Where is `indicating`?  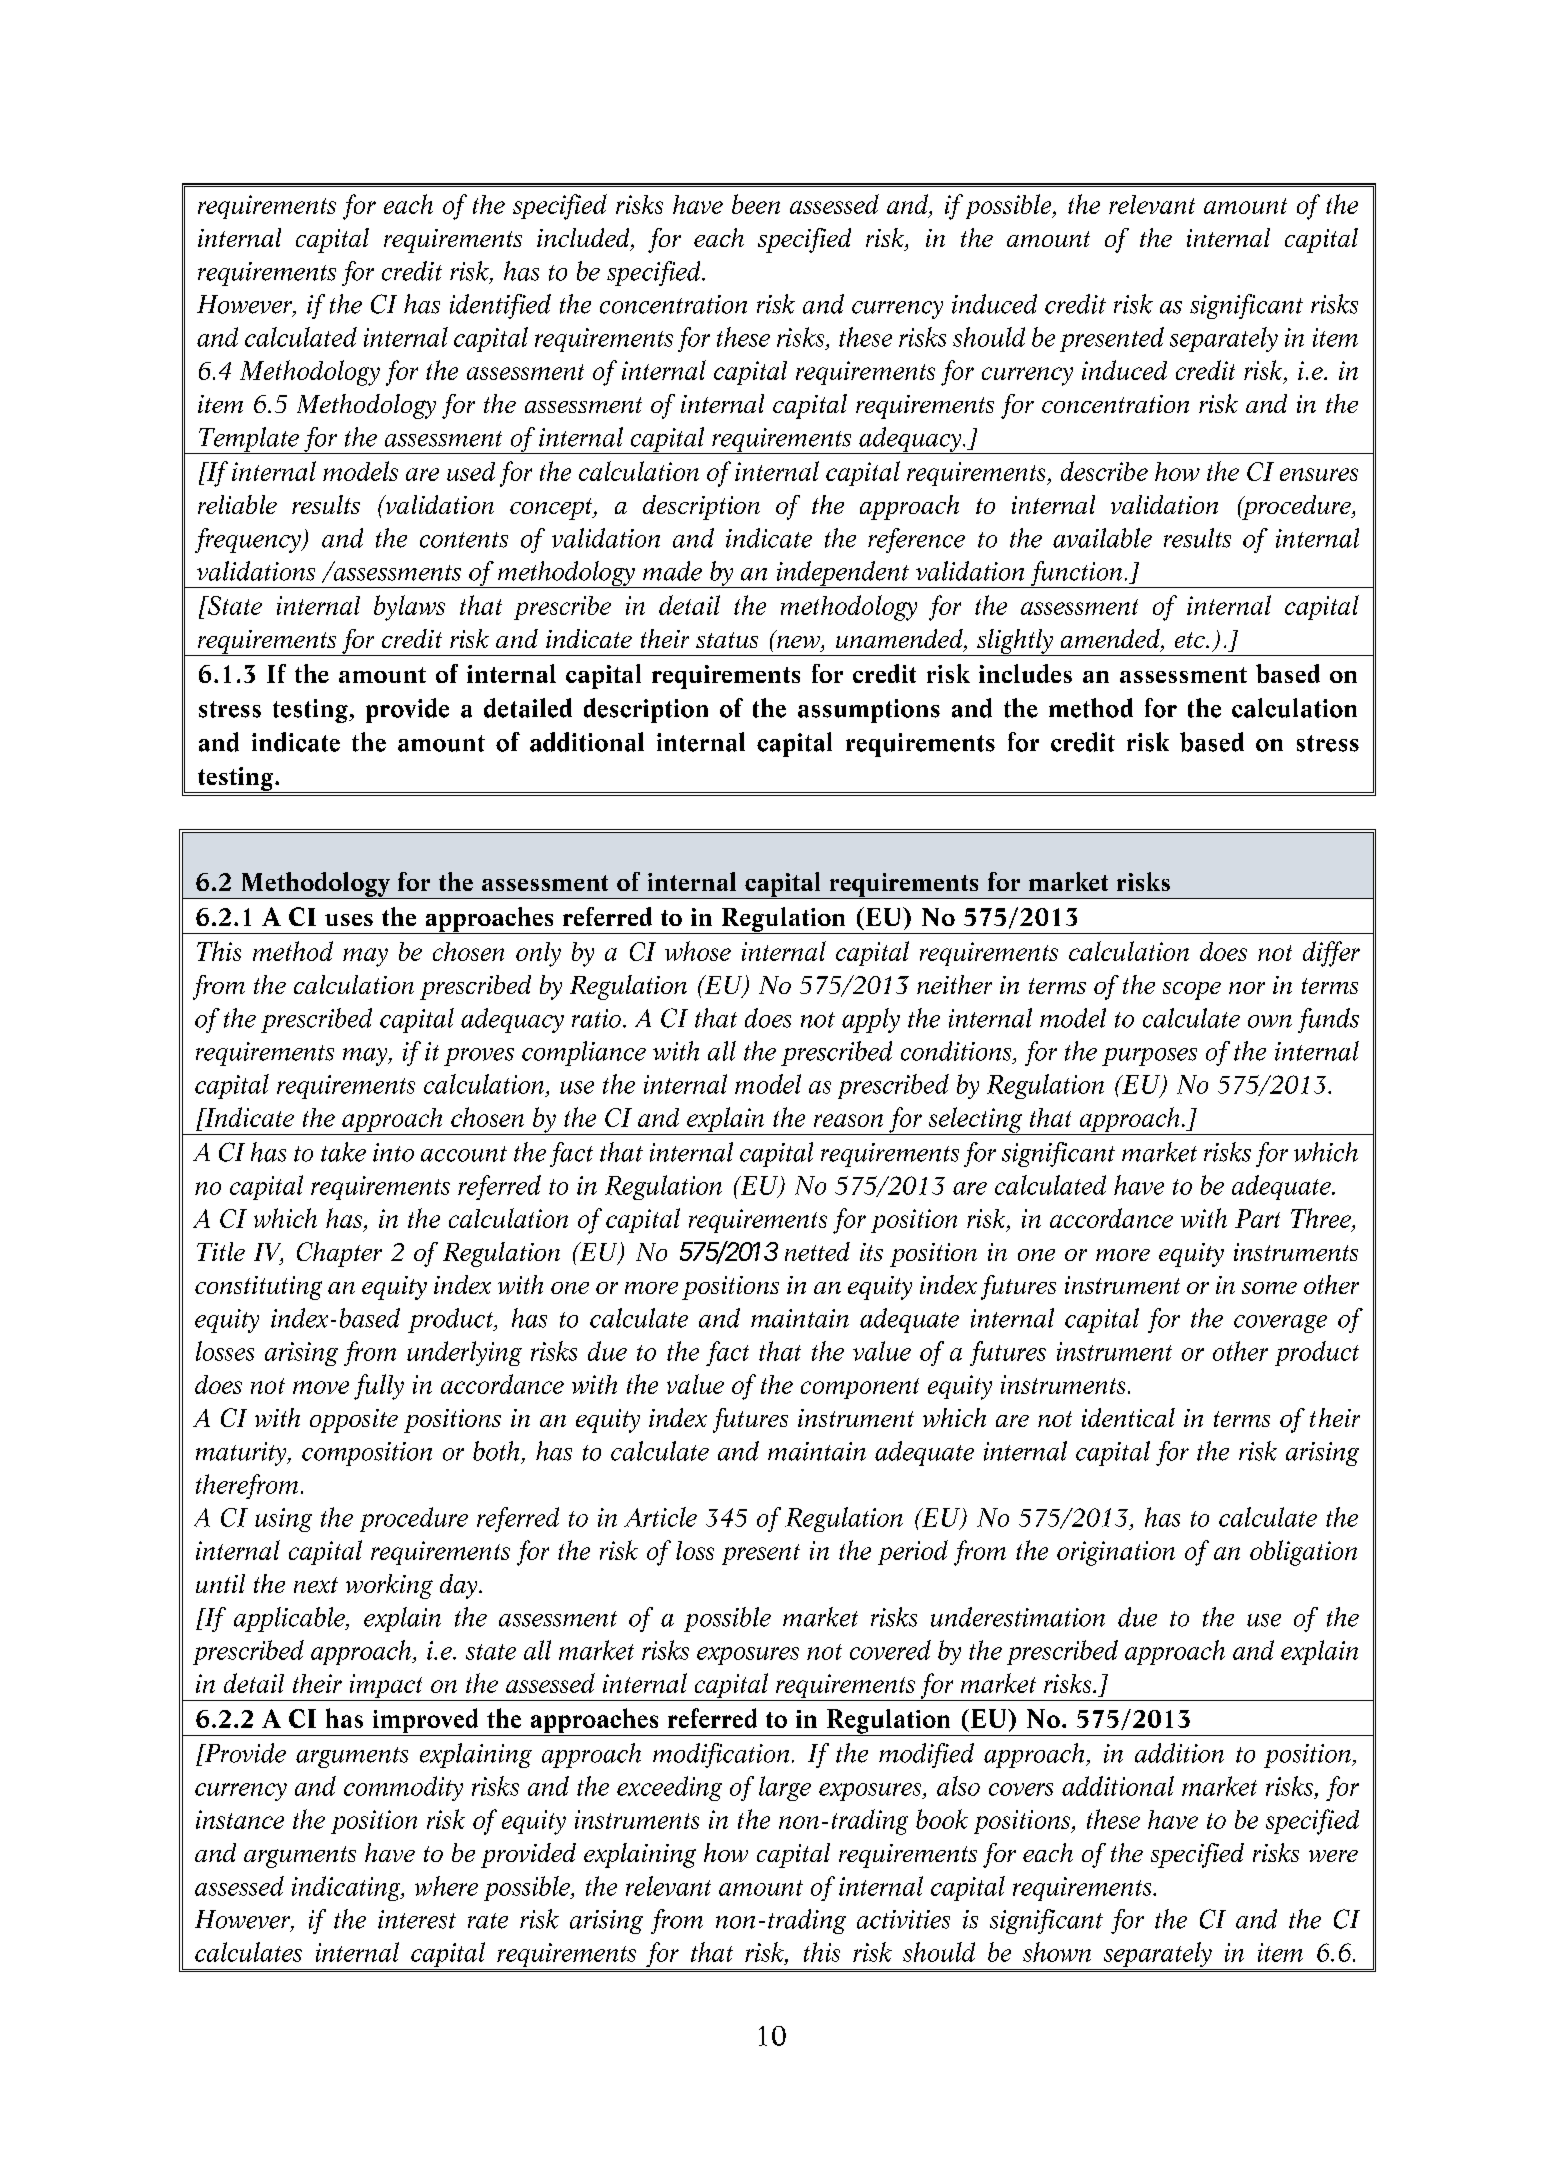 indicating is located at coordinates (347, 1888).
